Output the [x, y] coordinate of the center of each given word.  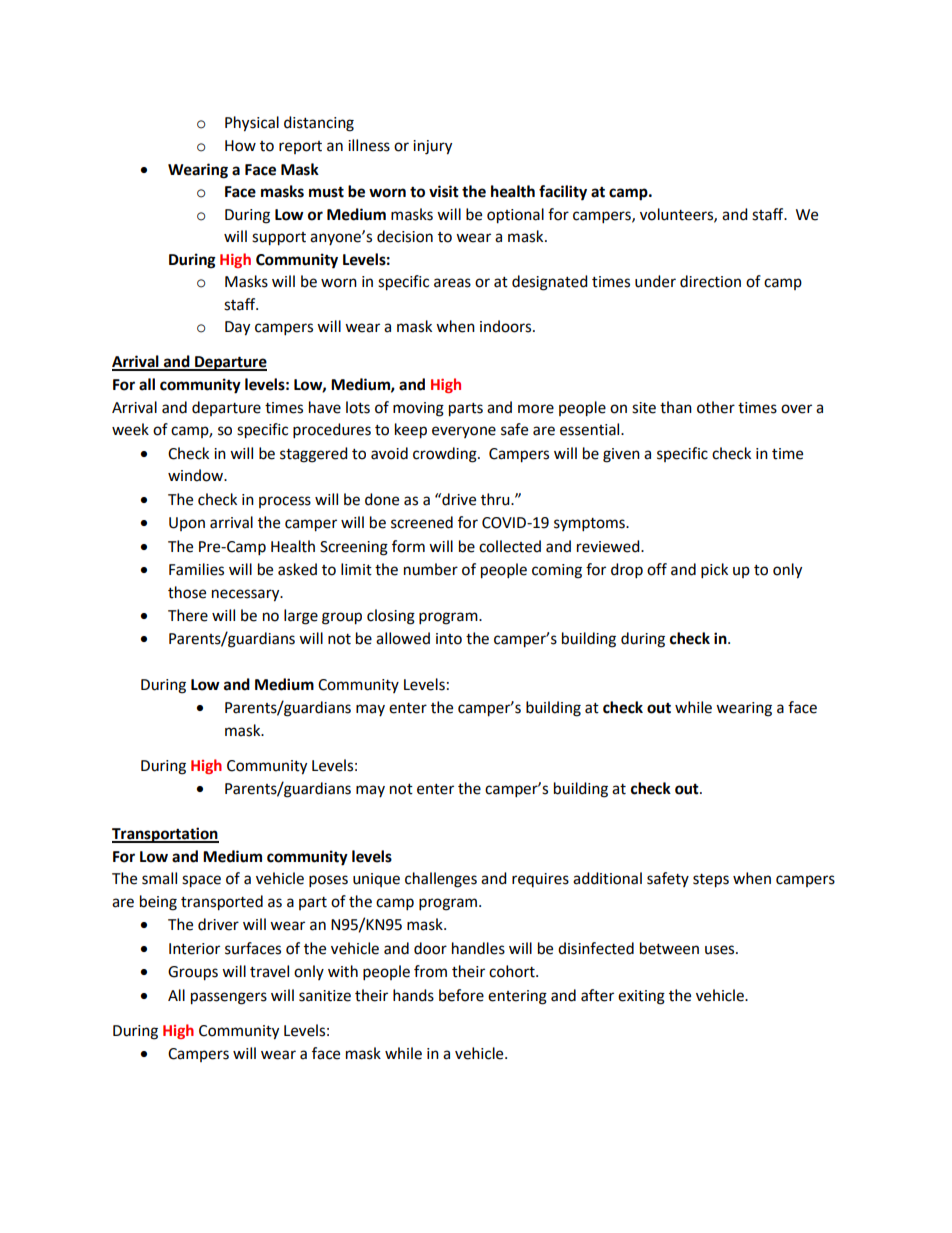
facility [563, 193]
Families [196, 569]
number [431, 569]
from [430, 971]
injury [432, 147]
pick [714, 571]
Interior [194, 949]
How [240, 146]
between [669, 948]
